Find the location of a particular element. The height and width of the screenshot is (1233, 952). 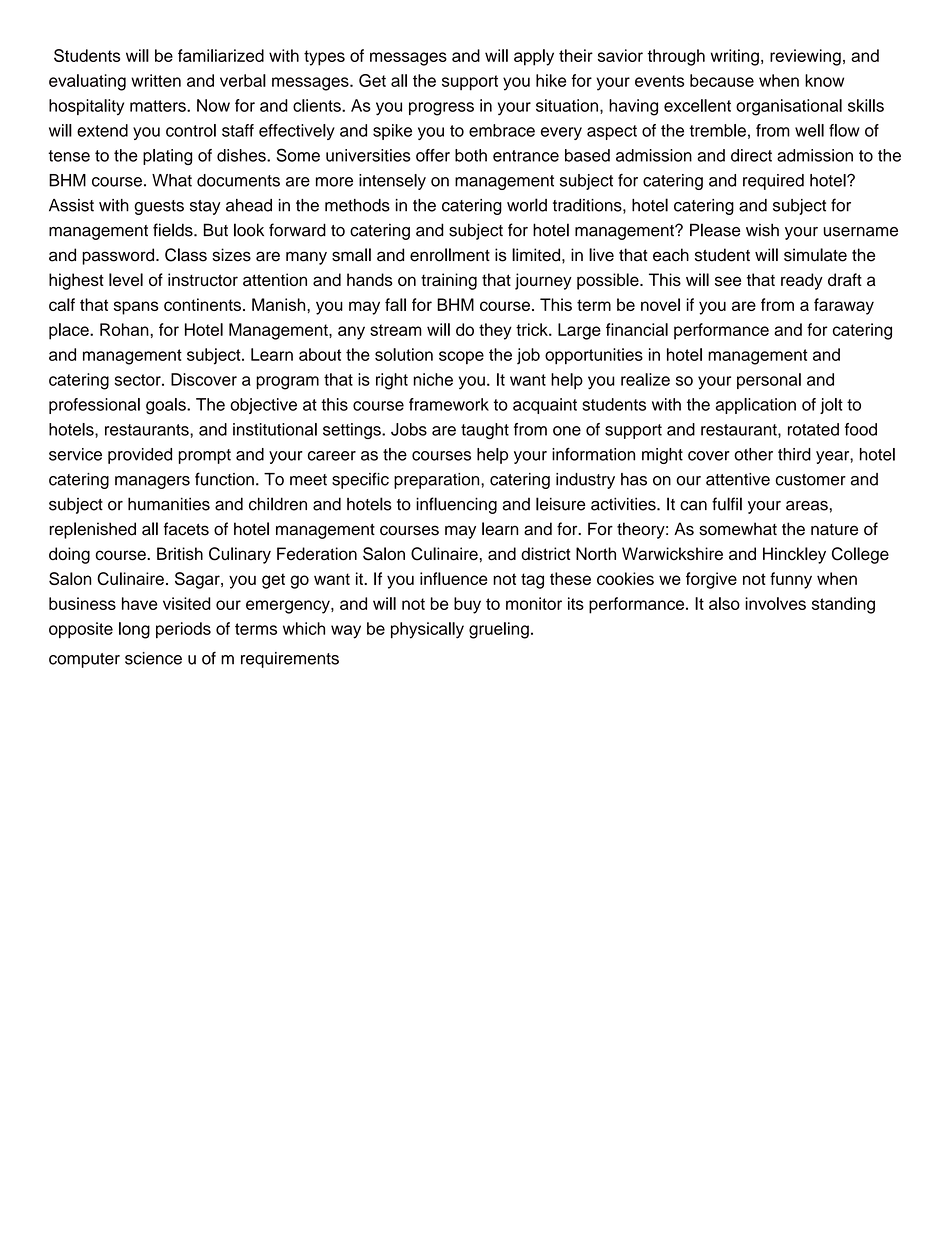

spans is located at coordinates (136, 308).
